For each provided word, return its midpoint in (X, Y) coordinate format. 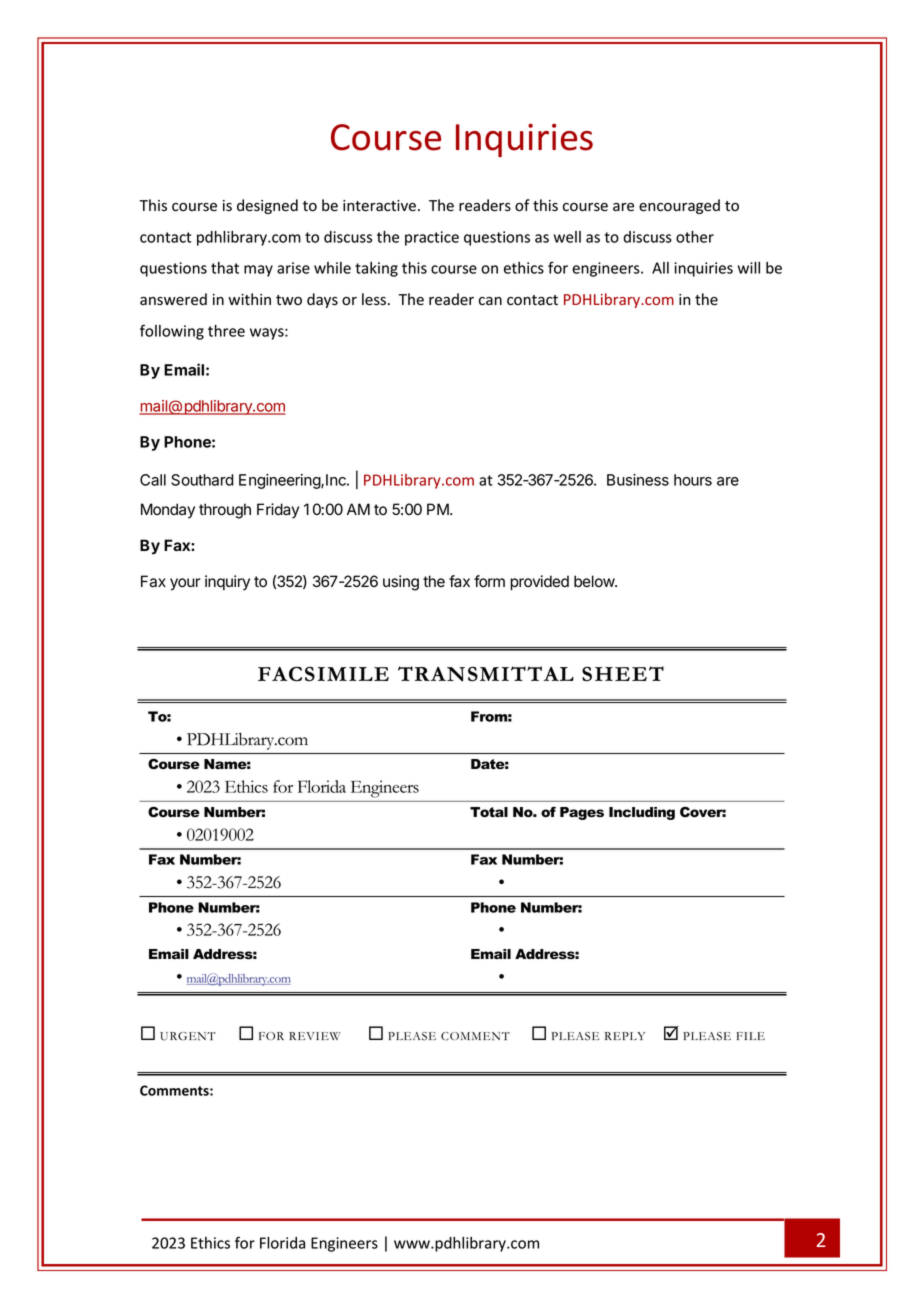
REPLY (625, 1036)
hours (693, 480)
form (489, 581)
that (225, 268)
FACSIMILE (323, 674)
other (695, 237)
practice (432, 238)
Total (489, 812)
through (225, 511)
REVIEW (315, 1036)
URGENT (188, 1036)
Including (642, 813)
